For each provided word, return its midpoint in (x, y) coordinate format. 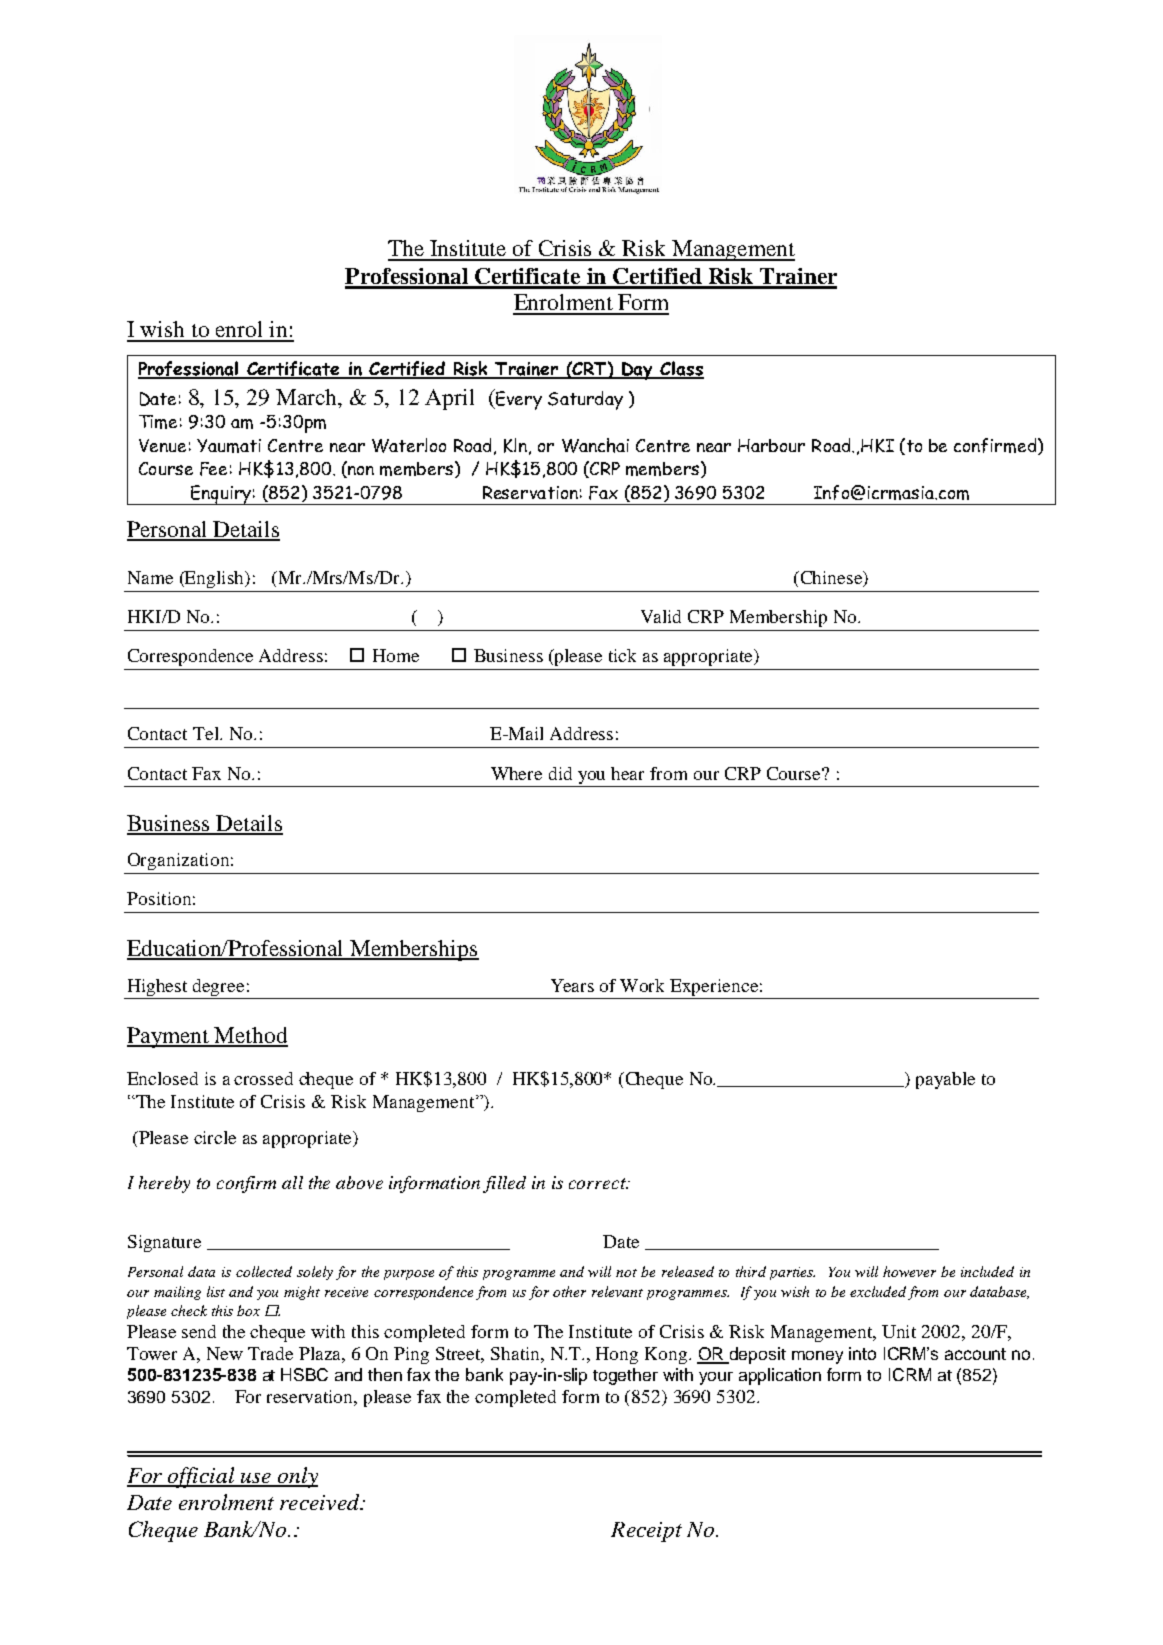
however (909, 1271)
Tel (207, 733)
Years (572, 985)
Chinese (831, 579)
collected (264, 1271)
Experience (714, 987)
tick (622, 655)
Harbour (771, 445)
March (308, 398)
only (297, 1477)
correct (598, 1183)
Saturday (585, 400)
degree (218, 987)
